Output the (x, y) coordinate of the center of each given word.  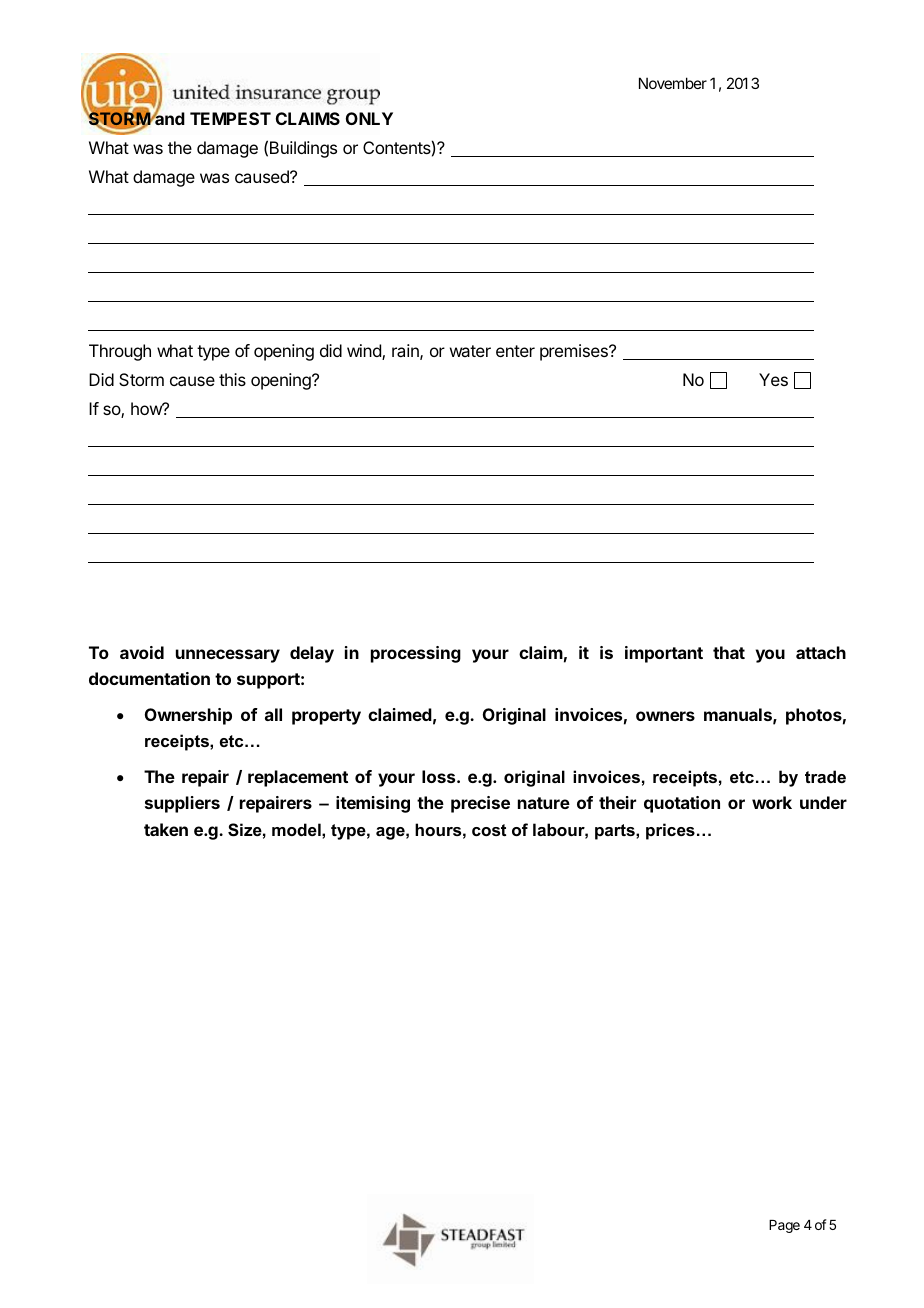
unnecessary (228, 656)
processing (416, 654)
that (729, 652)
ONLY (369, 118)
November (673, 83)
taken (166, 829)
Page (784, 1226)
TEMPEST (230, 118)
